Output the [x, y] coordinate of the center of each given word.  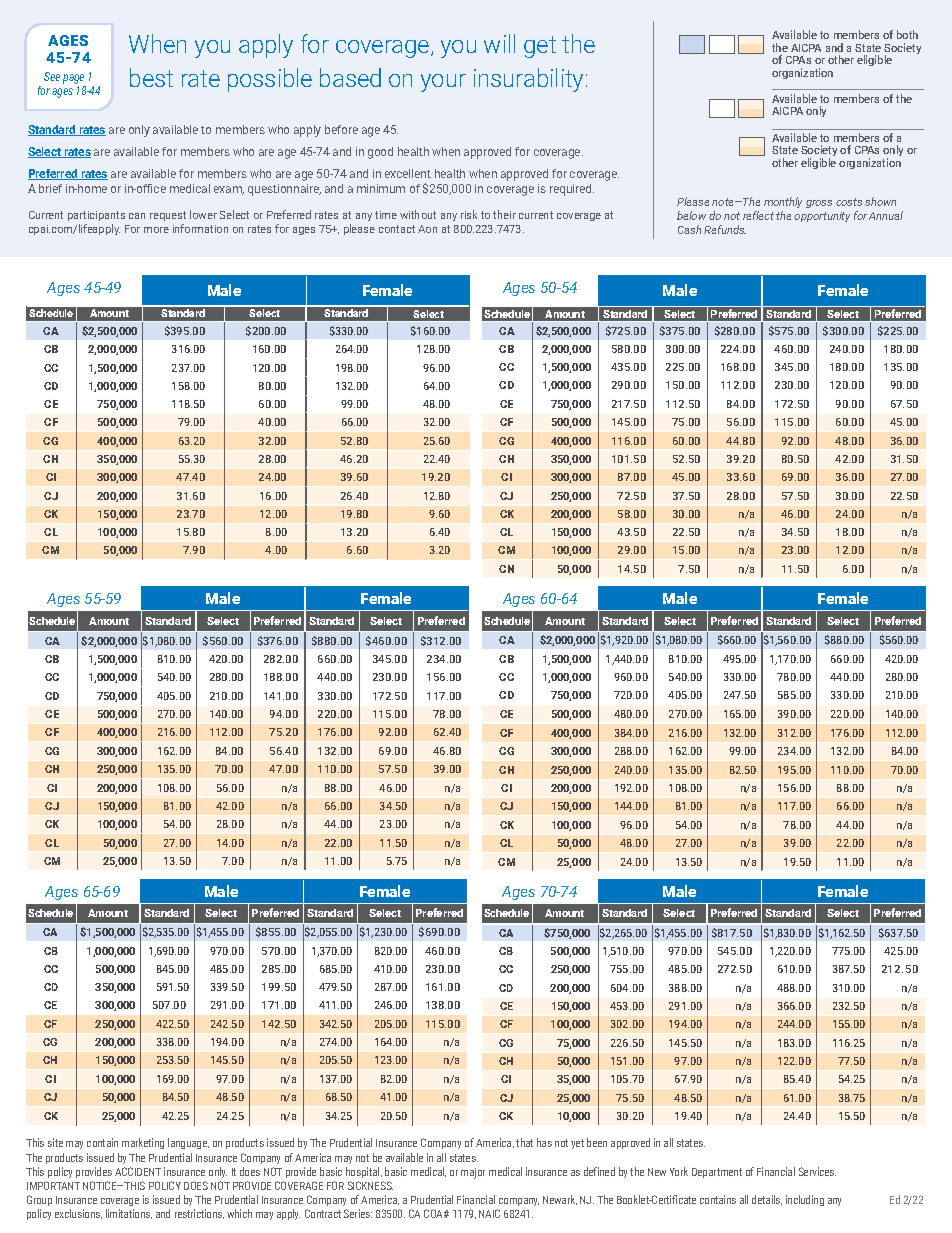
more [156, 230]
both [907, 34]
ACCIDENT [138, 1171]
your [443, 83]
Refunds [725, 229]
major [473, 1173]
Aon [427, 229]
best [151, 77]
